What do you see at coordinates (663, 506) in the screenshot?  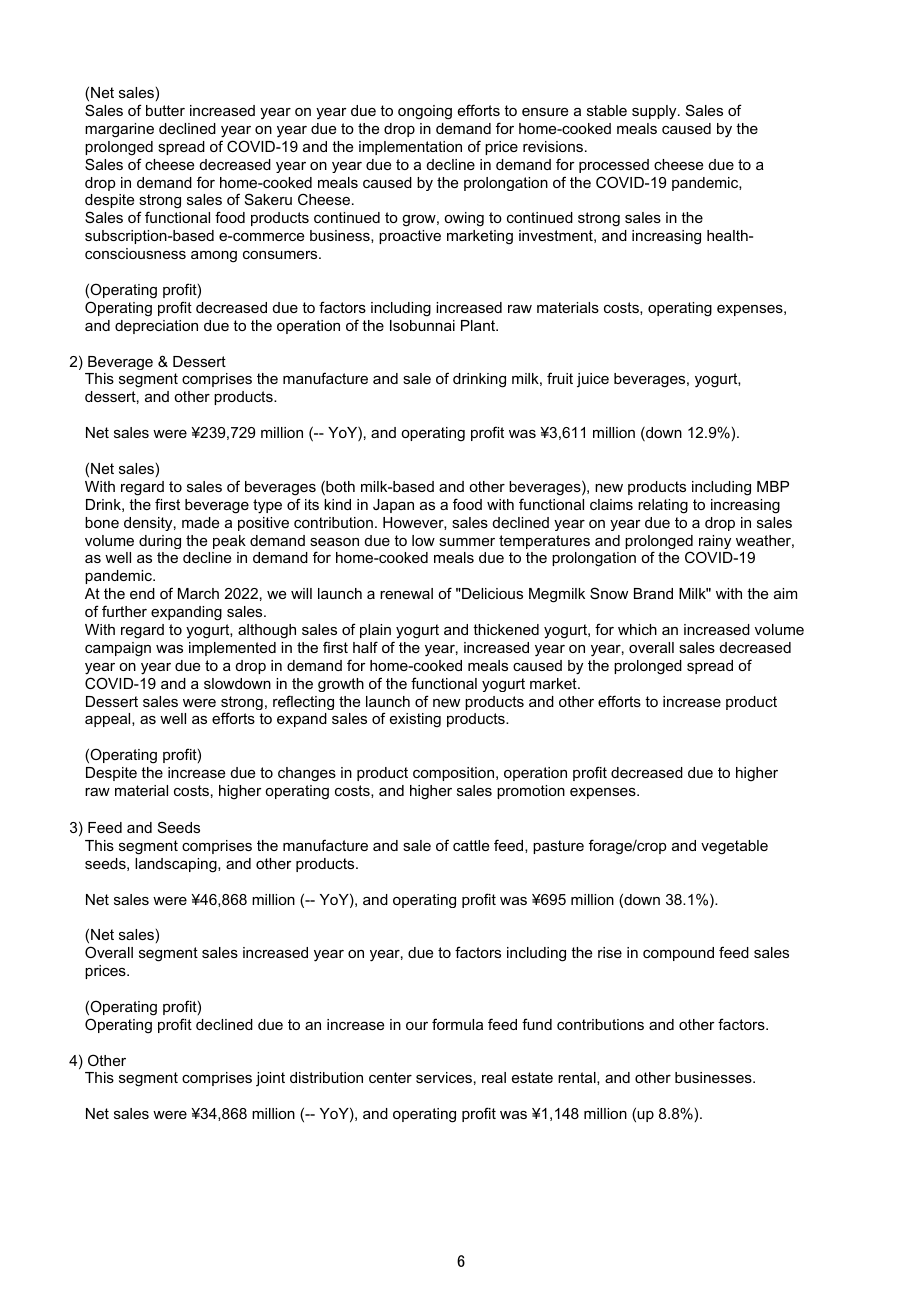 I see `relating` at bounding box center [663, 506].
